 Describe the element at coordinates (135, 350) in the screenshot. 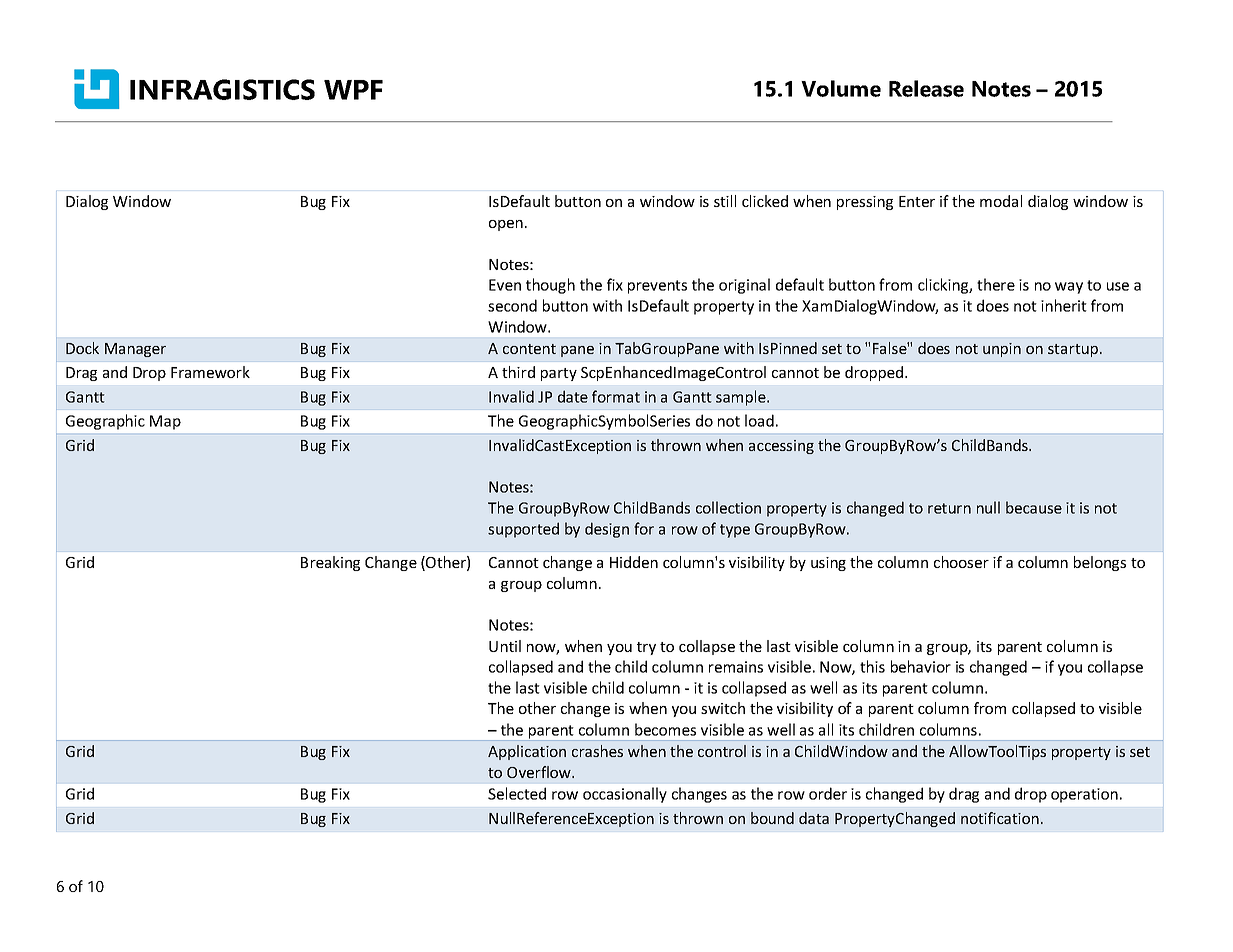

I see `Manager` at that location.
